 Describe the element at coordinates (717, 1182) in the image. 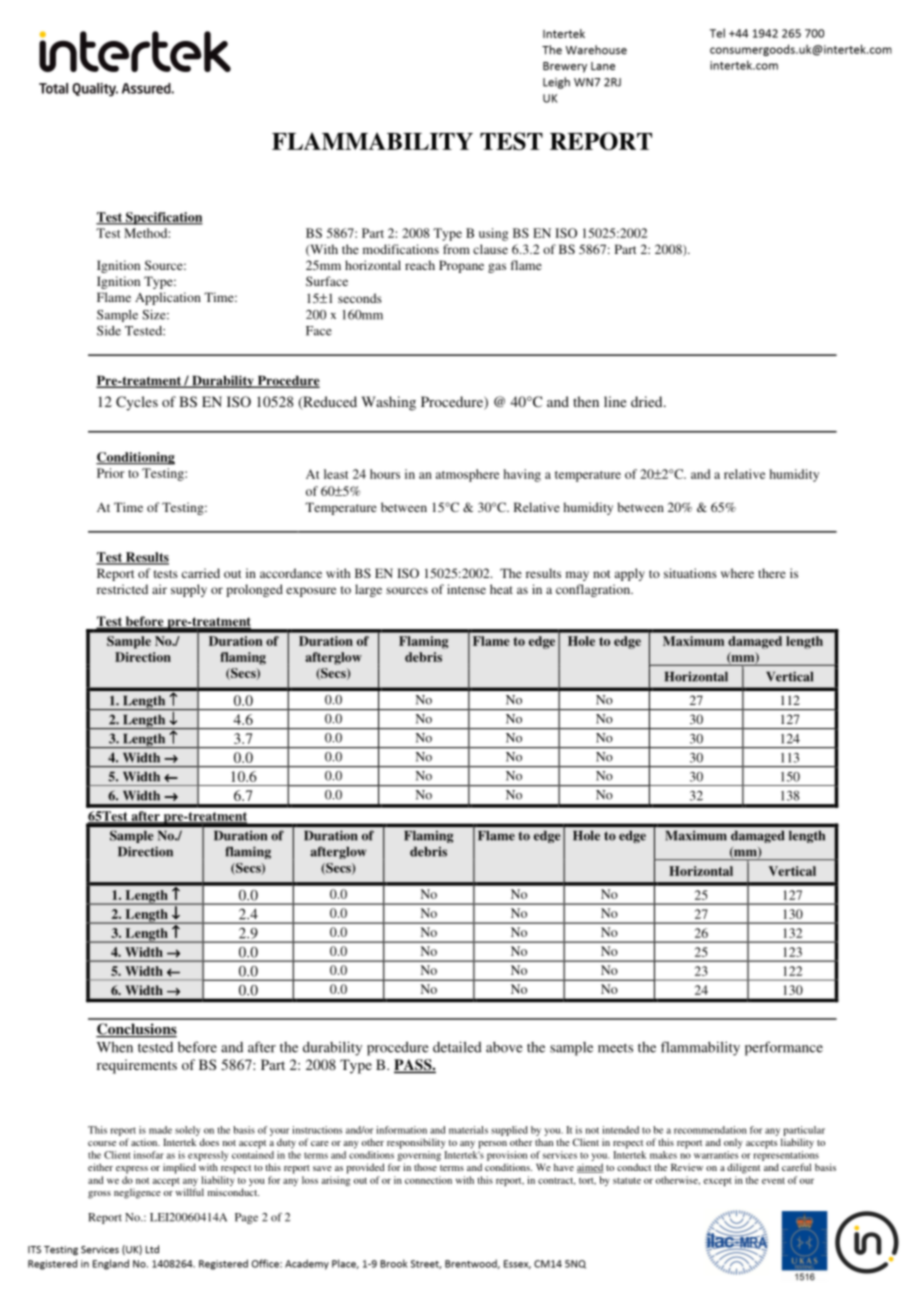

I see `except` at that location.
